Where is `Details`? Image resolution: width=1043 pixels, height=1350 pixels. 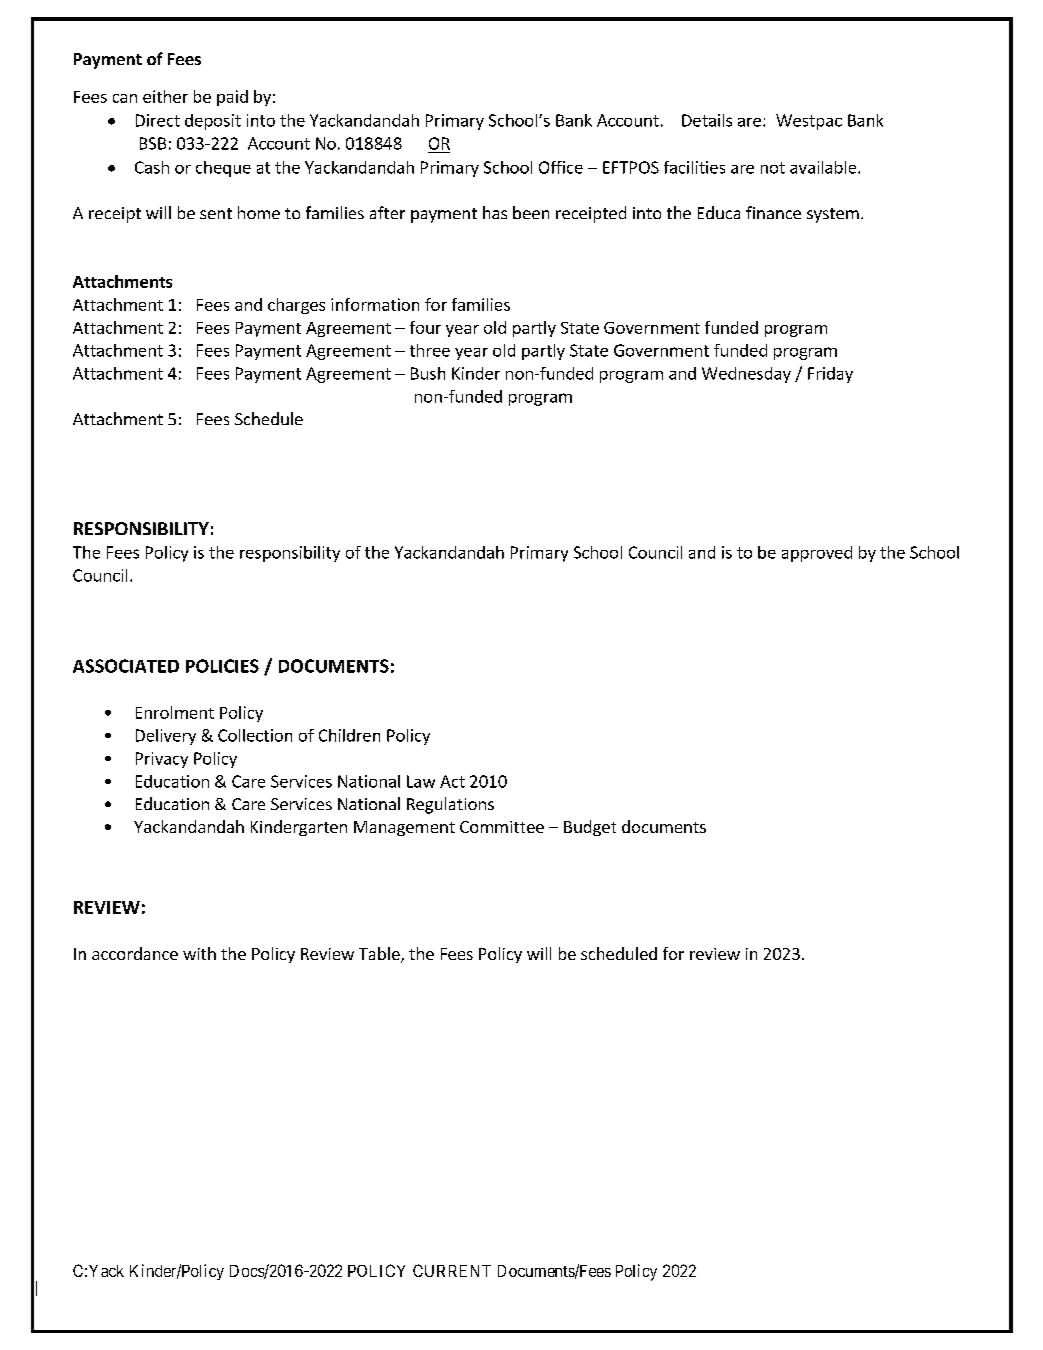 Details is located at coordinates (707, 120).
